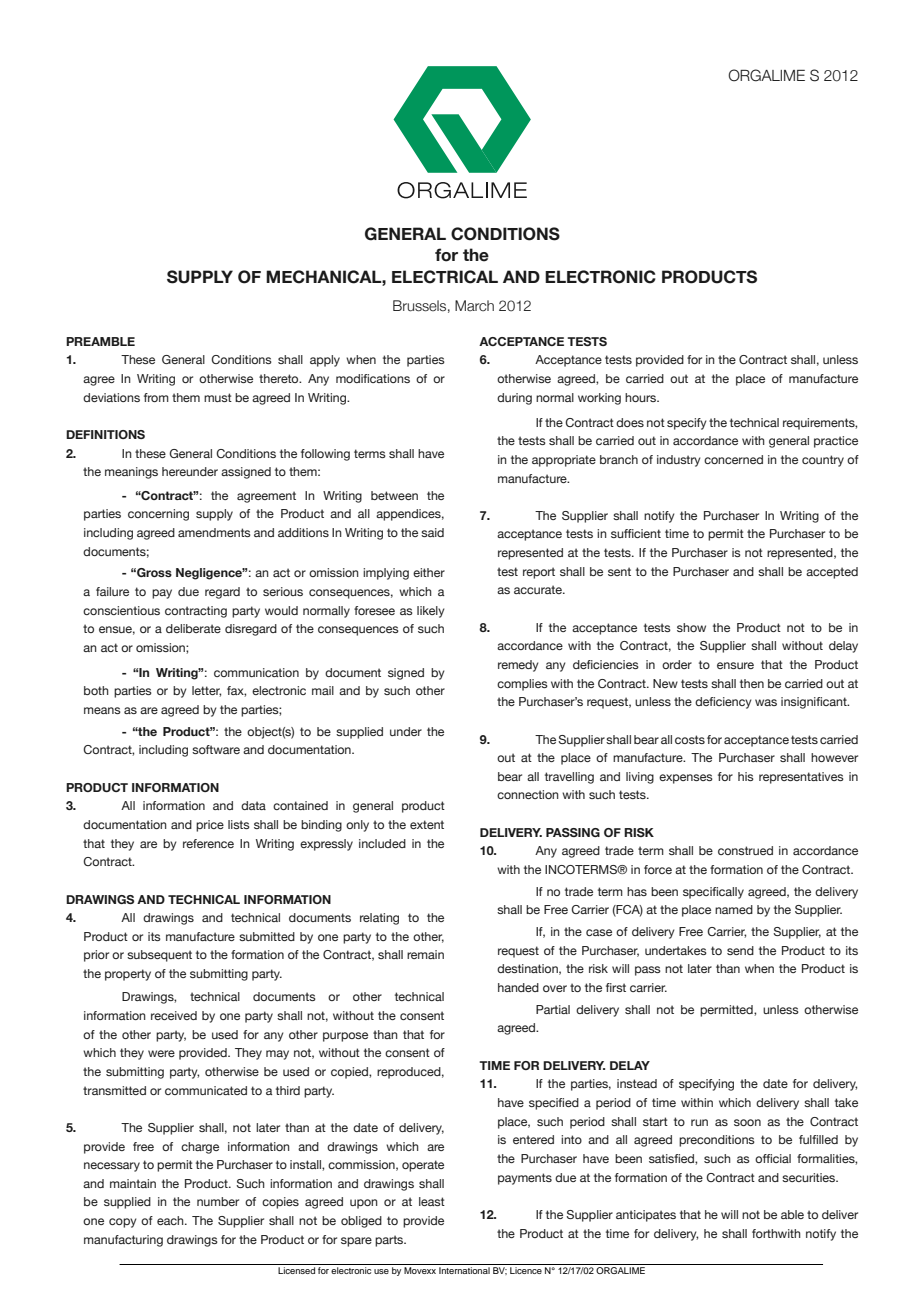 The height and width of the page is (1308, 924). What do you see at coordinates (518, 987) in the page?
I see `handed` at bounding box center [518, 987].
